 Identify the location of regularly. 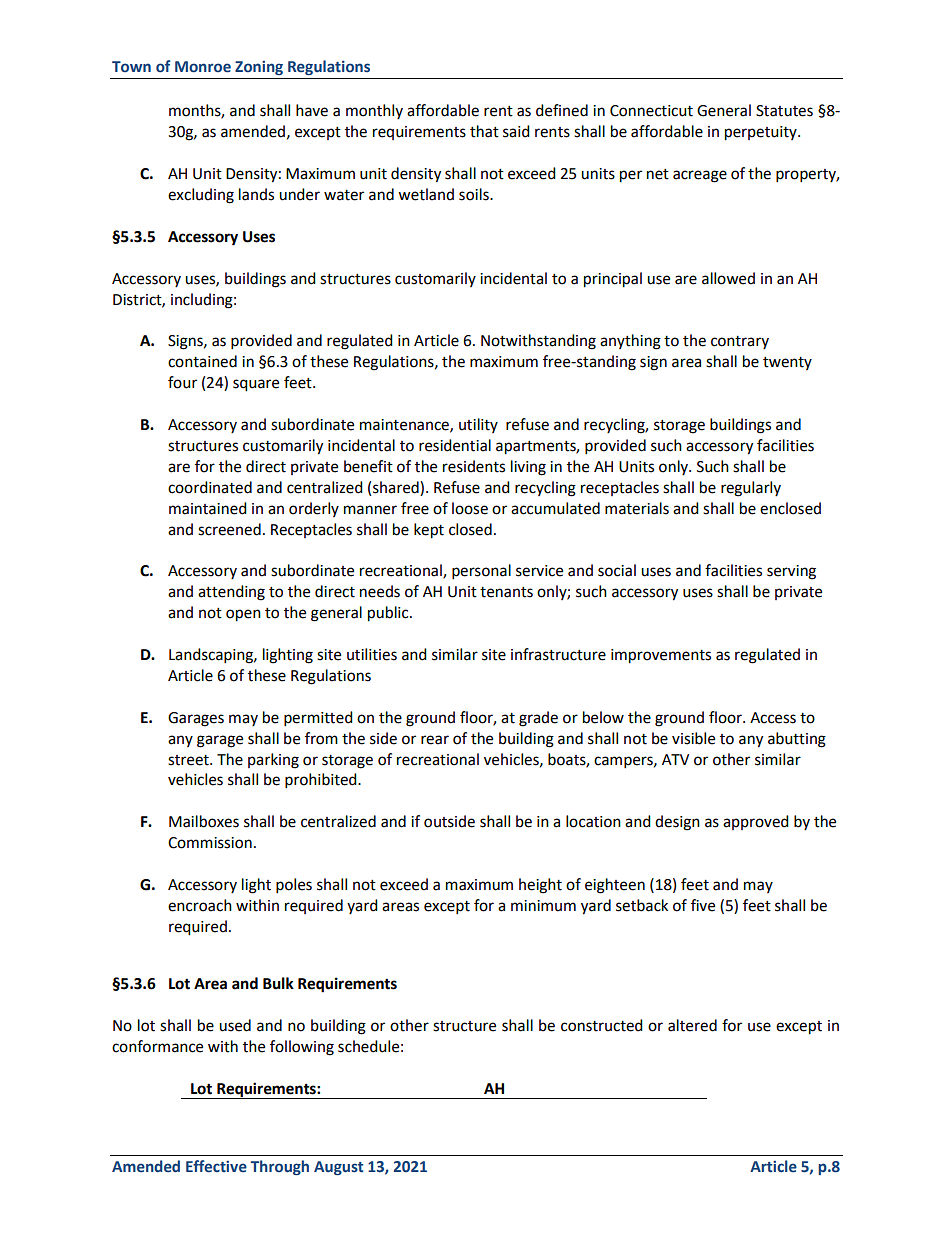
(751, 489).
